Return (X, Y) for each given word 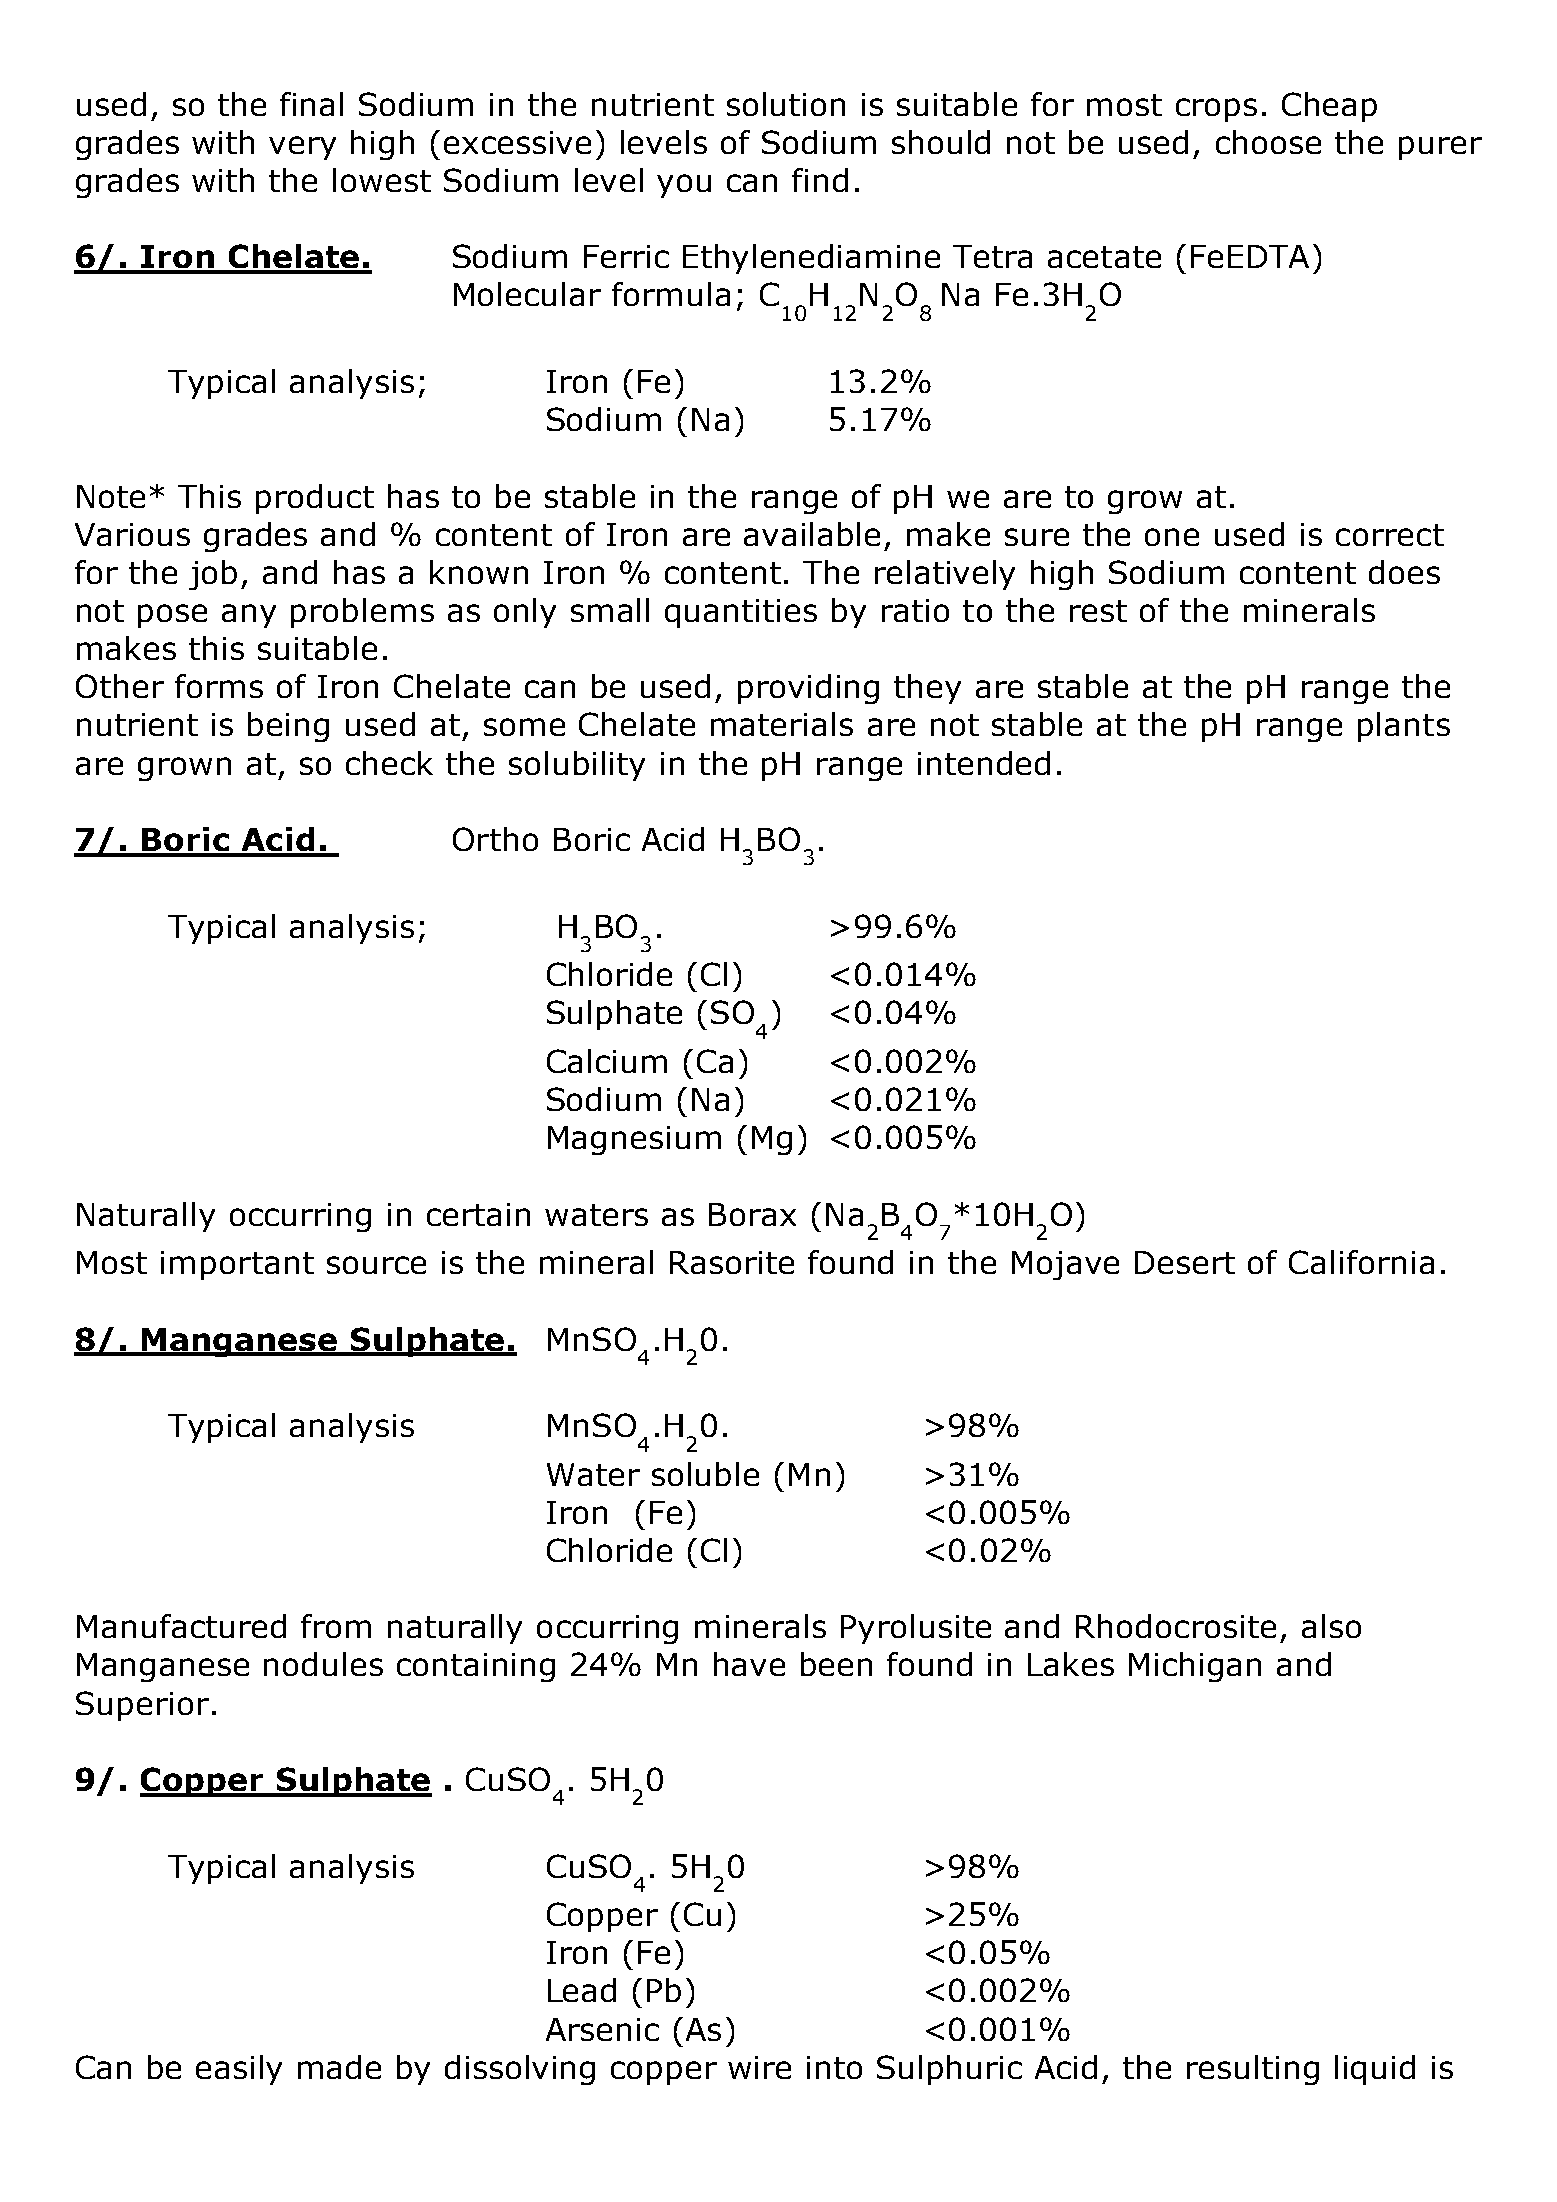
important (237, 1265)
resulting (1253, 2070)
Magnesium (634, 1140)
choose (1268, 142)
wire (759, 2067)
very (302, 148)
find (820, 180)
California (1361, 1262)
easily (239, 2070)
